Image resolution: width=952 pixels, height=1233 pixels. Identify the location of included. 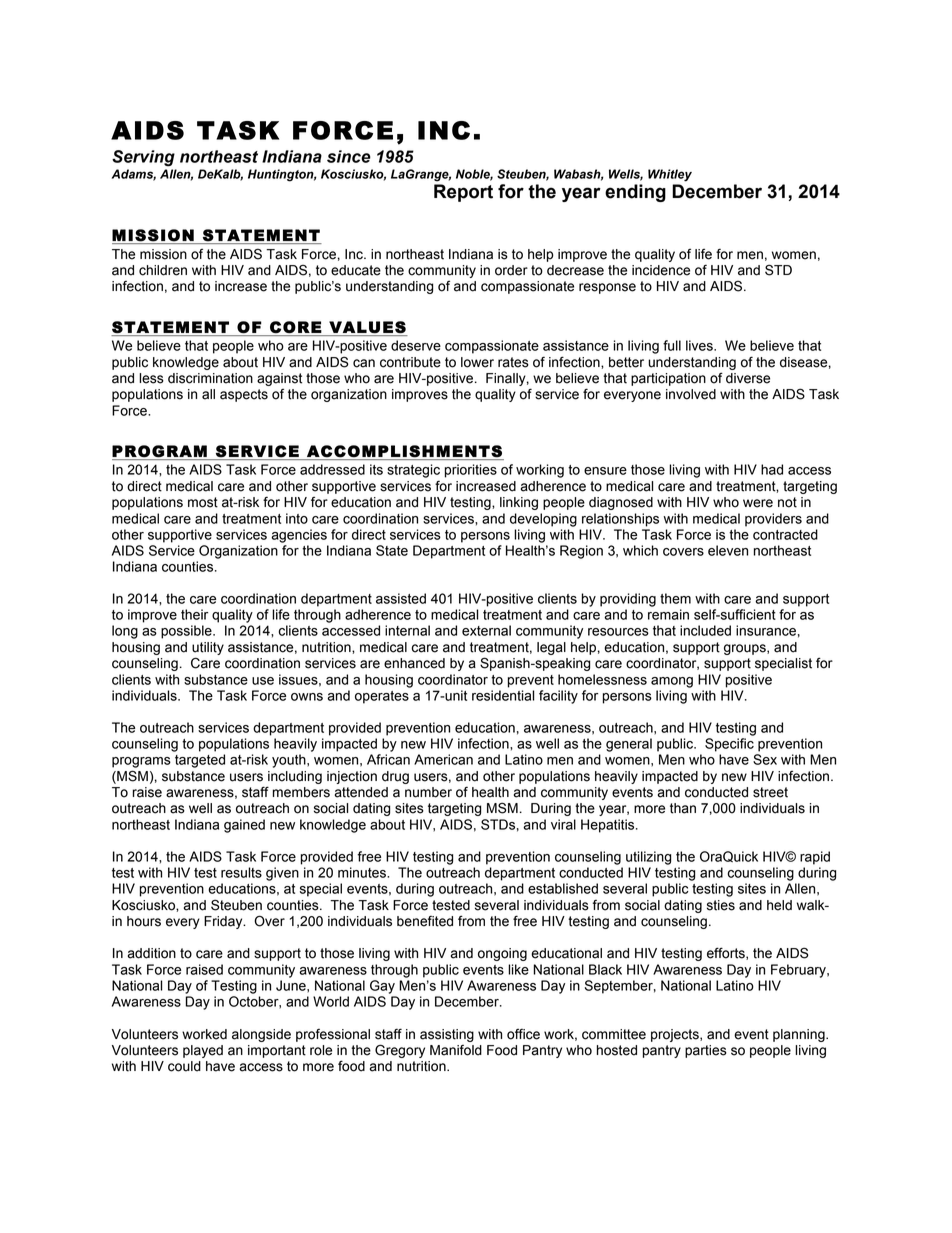
(705, 630).
